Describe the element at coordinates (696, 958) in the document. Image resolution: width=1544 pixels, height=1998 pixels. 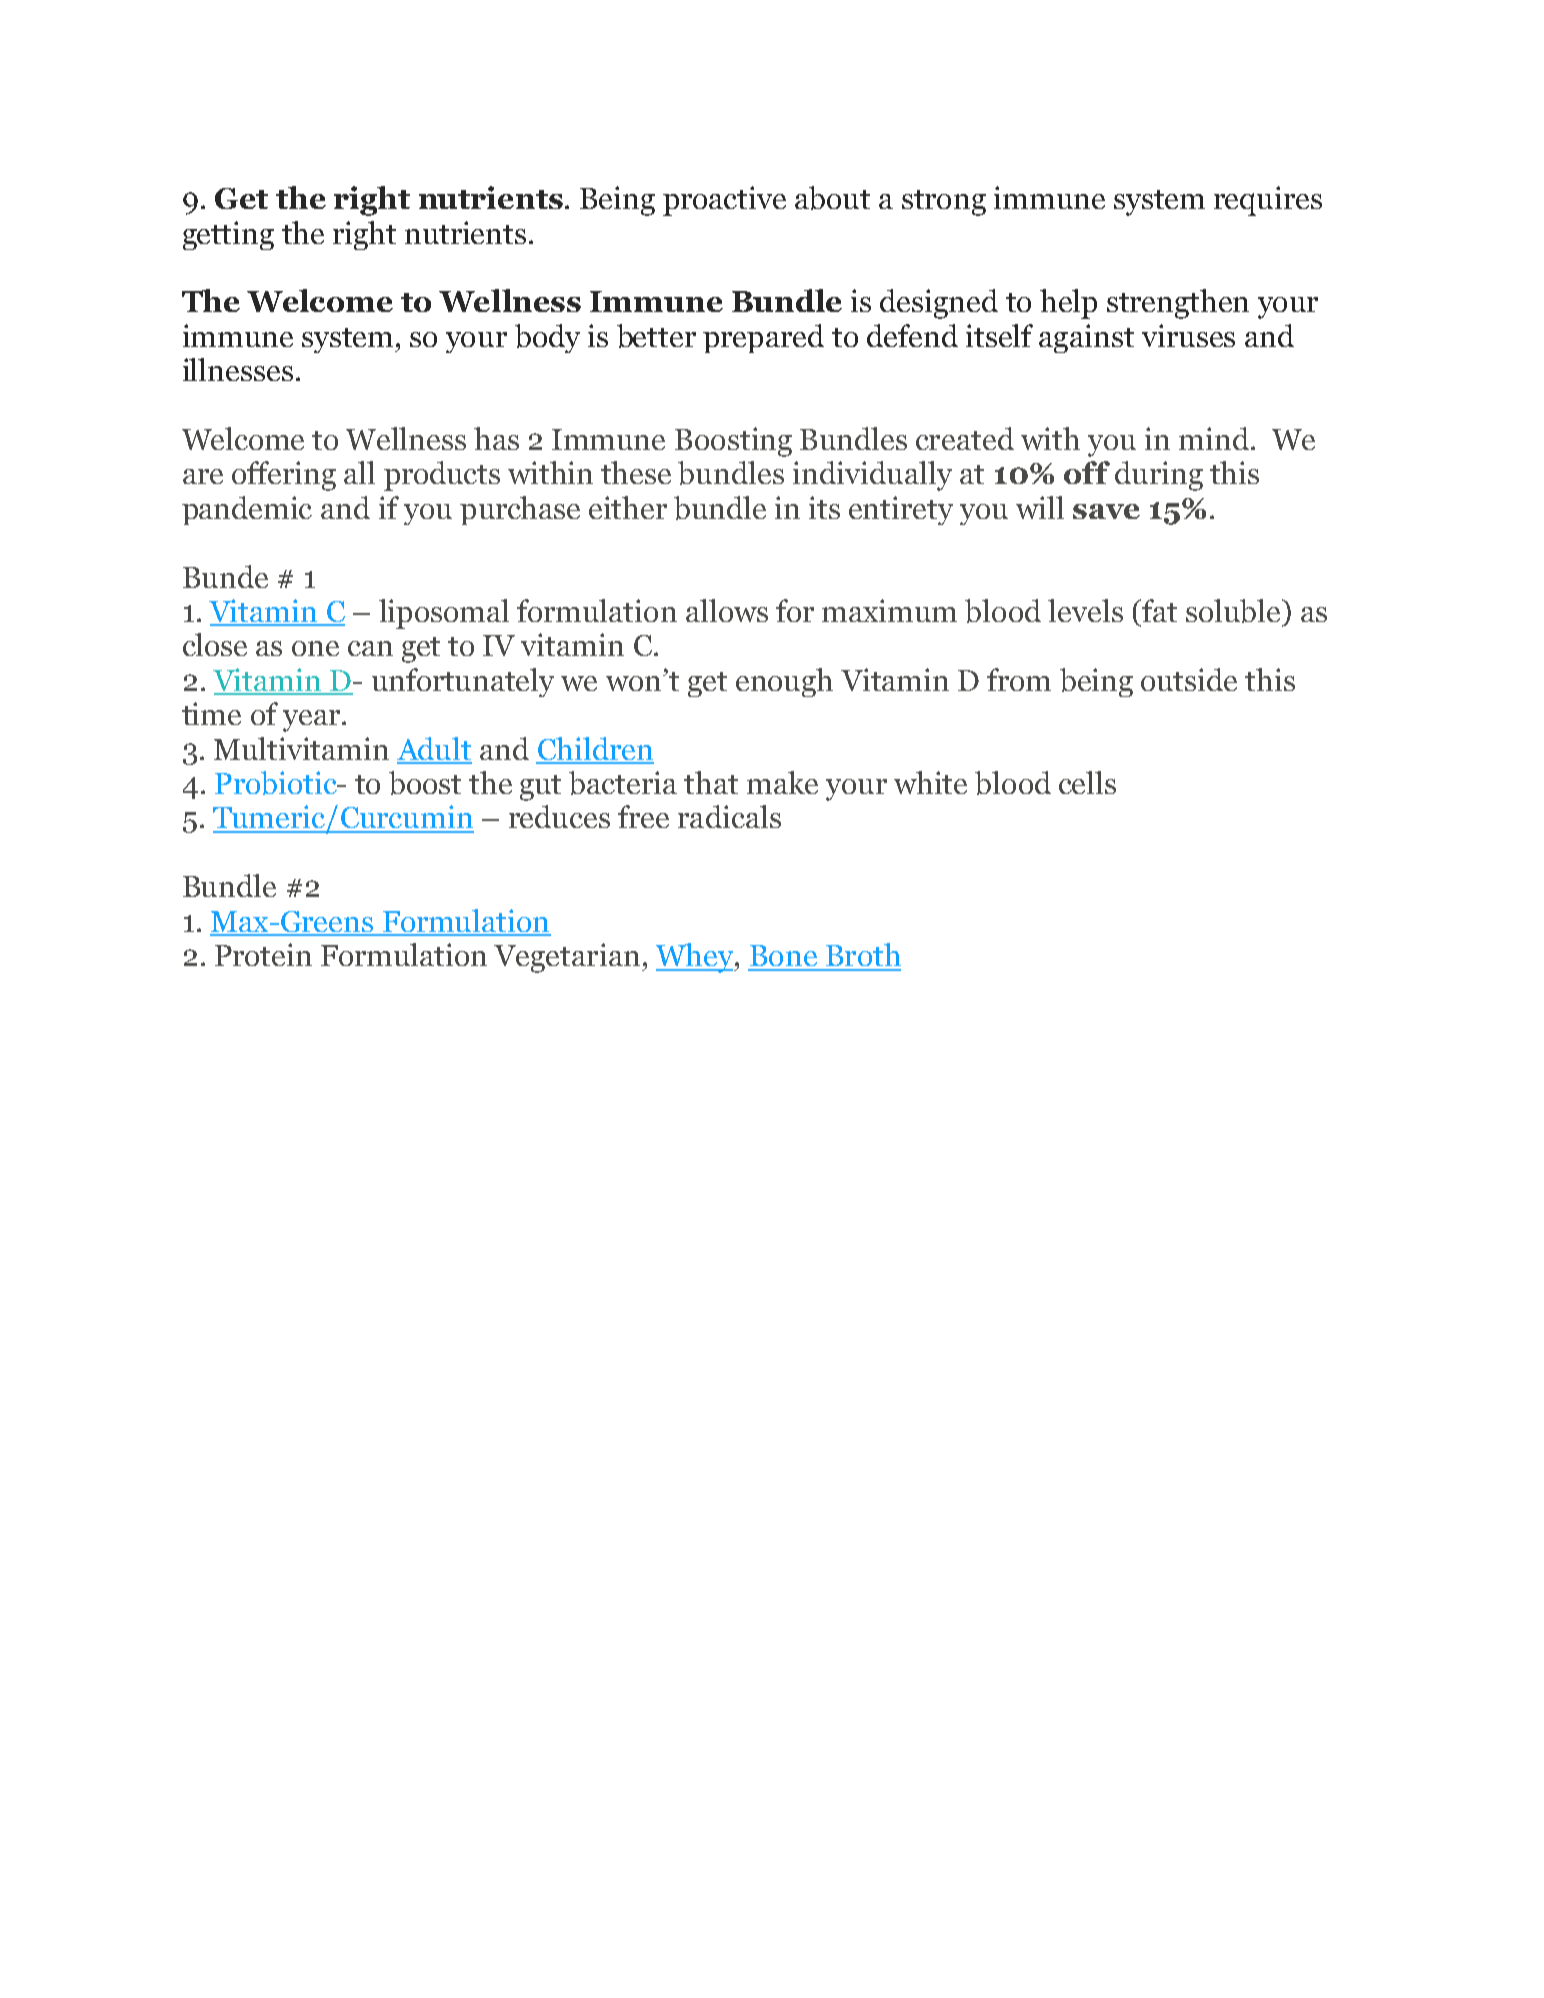
I see `Whey` at that location.
